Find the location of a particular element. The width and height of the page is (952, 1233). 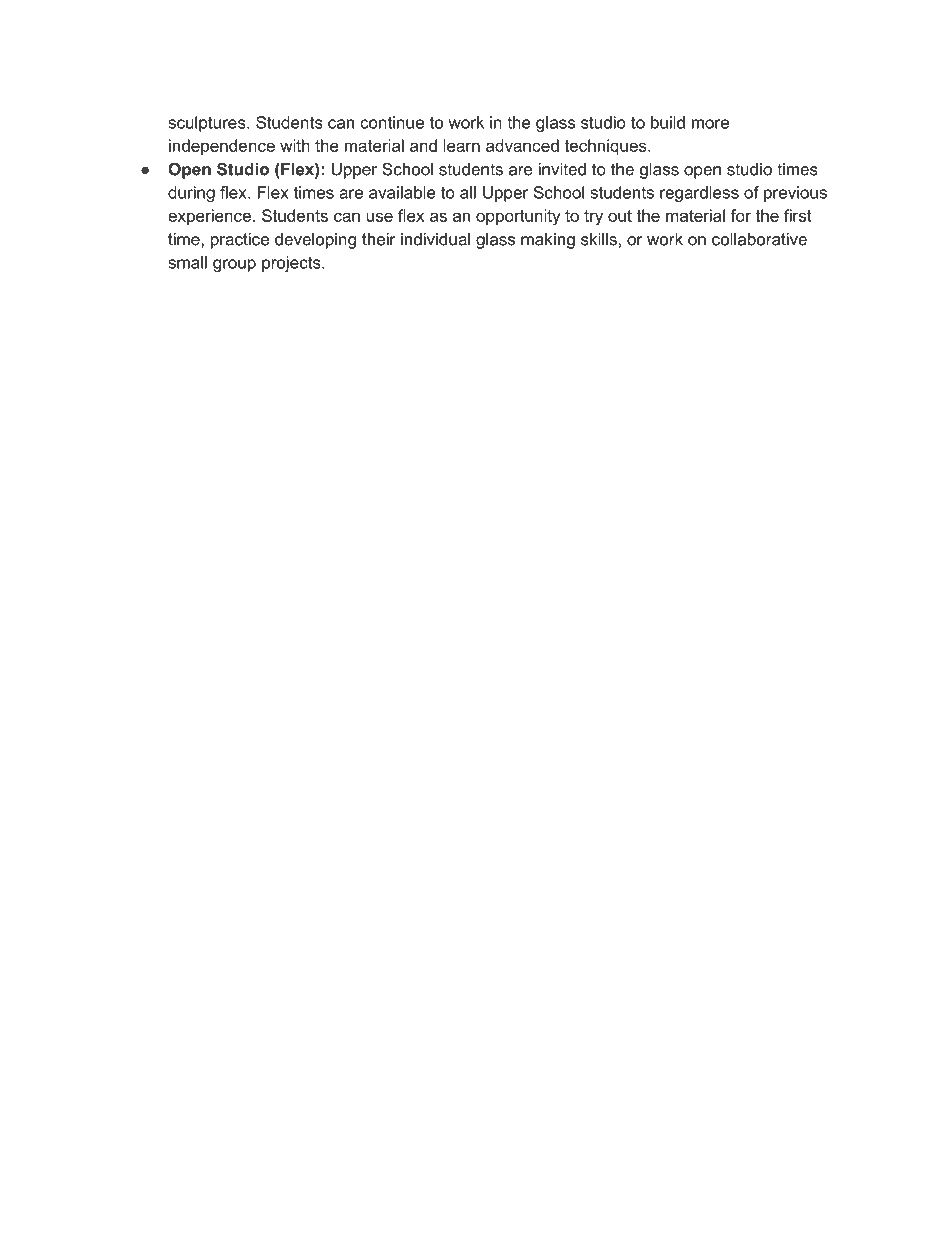

sculptures is located at coordinates (208, 124).
